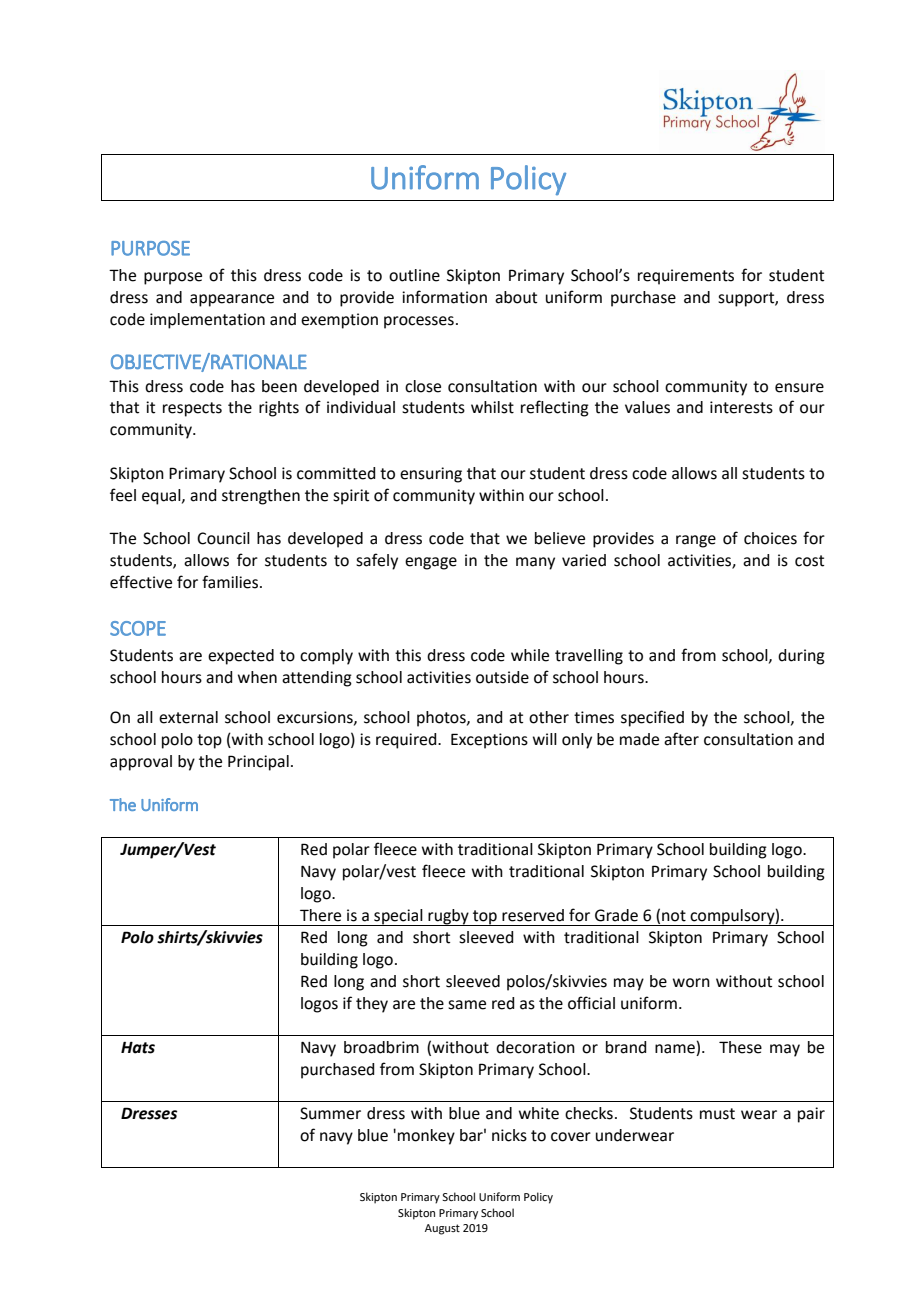 This page has height=1308, width=924. Describe the element at coordinates (330, 1113) in the page. I see `Summer` at that location.
